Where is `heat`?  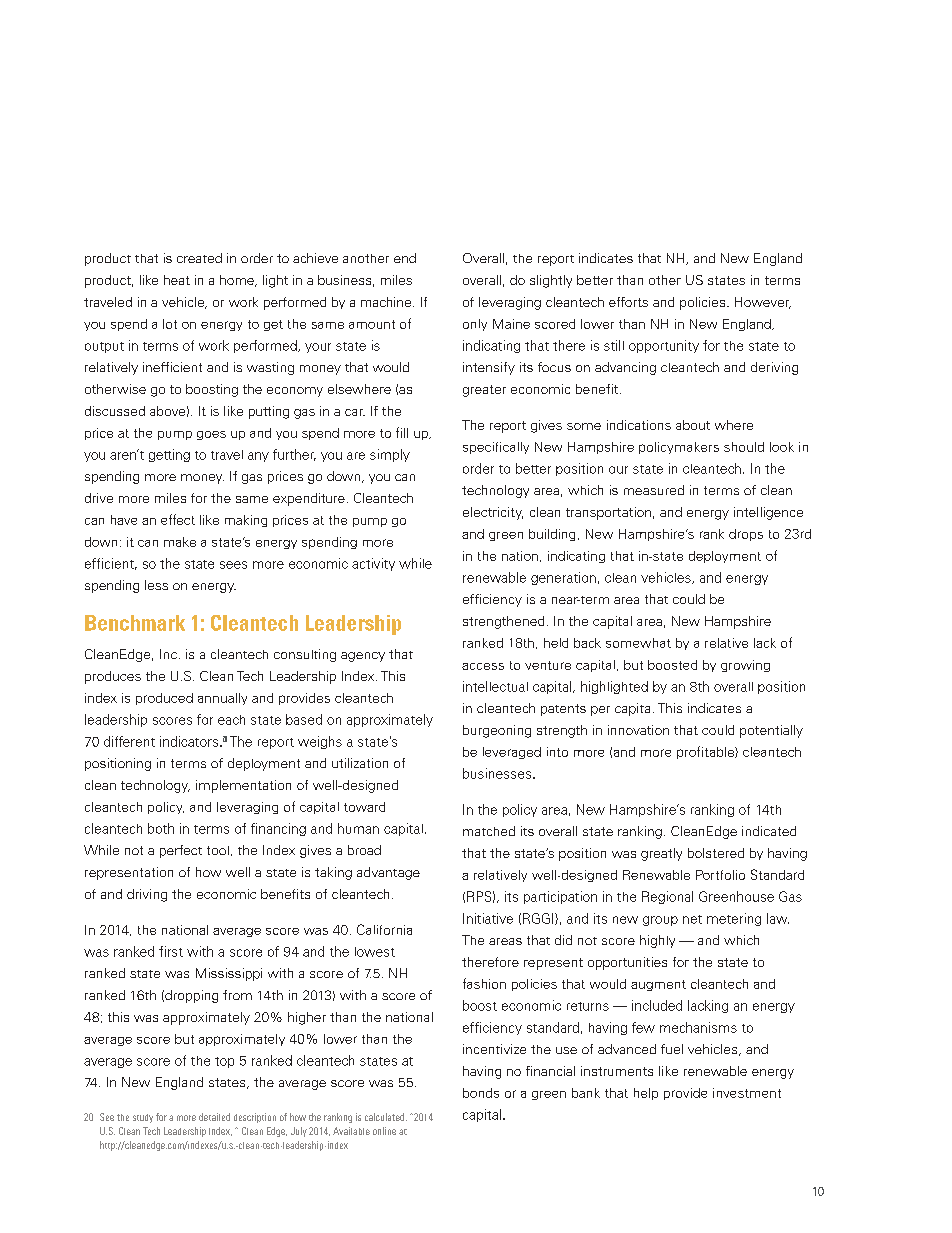
heat is located at coordinates (177, 280).
